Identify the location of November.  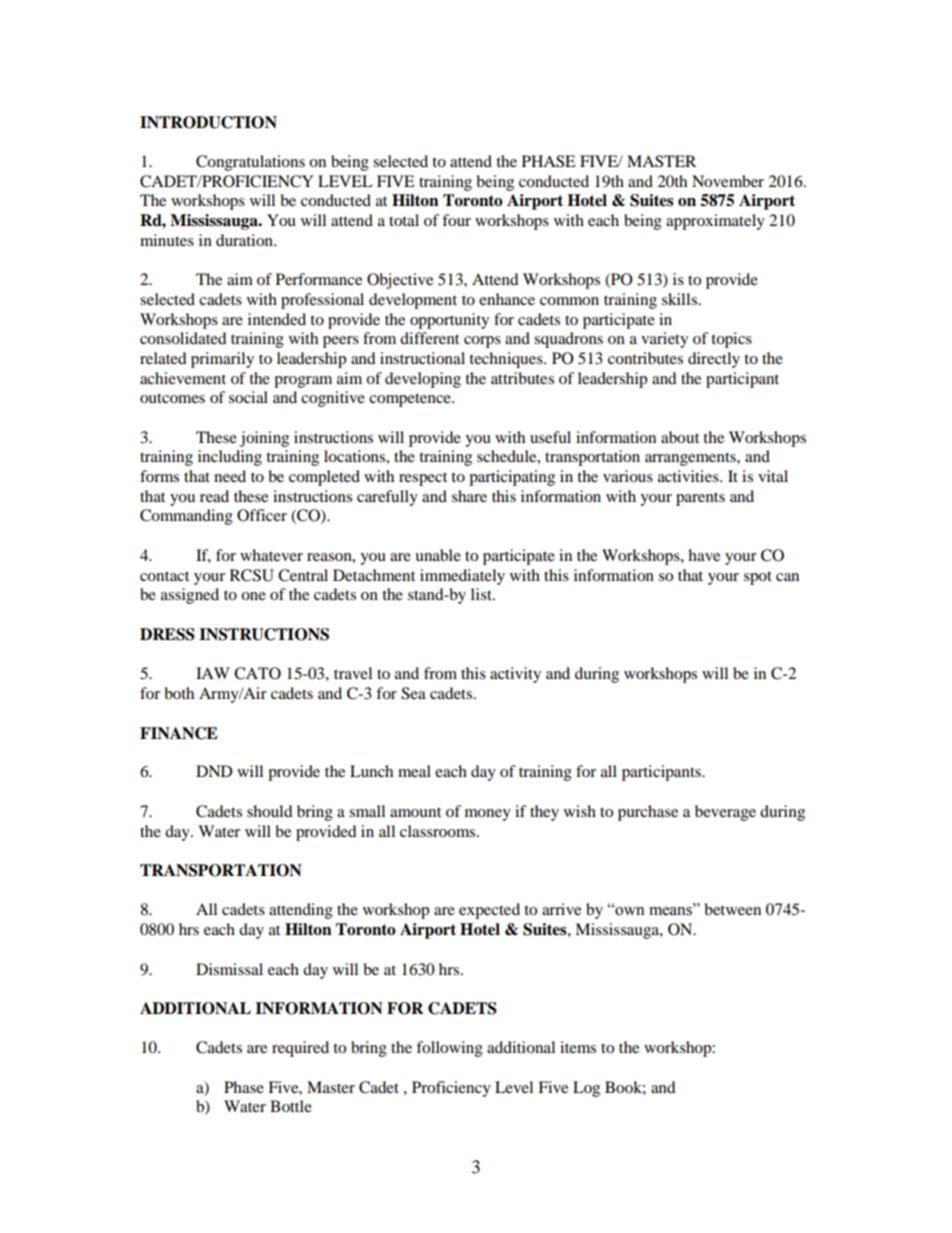
(728, 181).
